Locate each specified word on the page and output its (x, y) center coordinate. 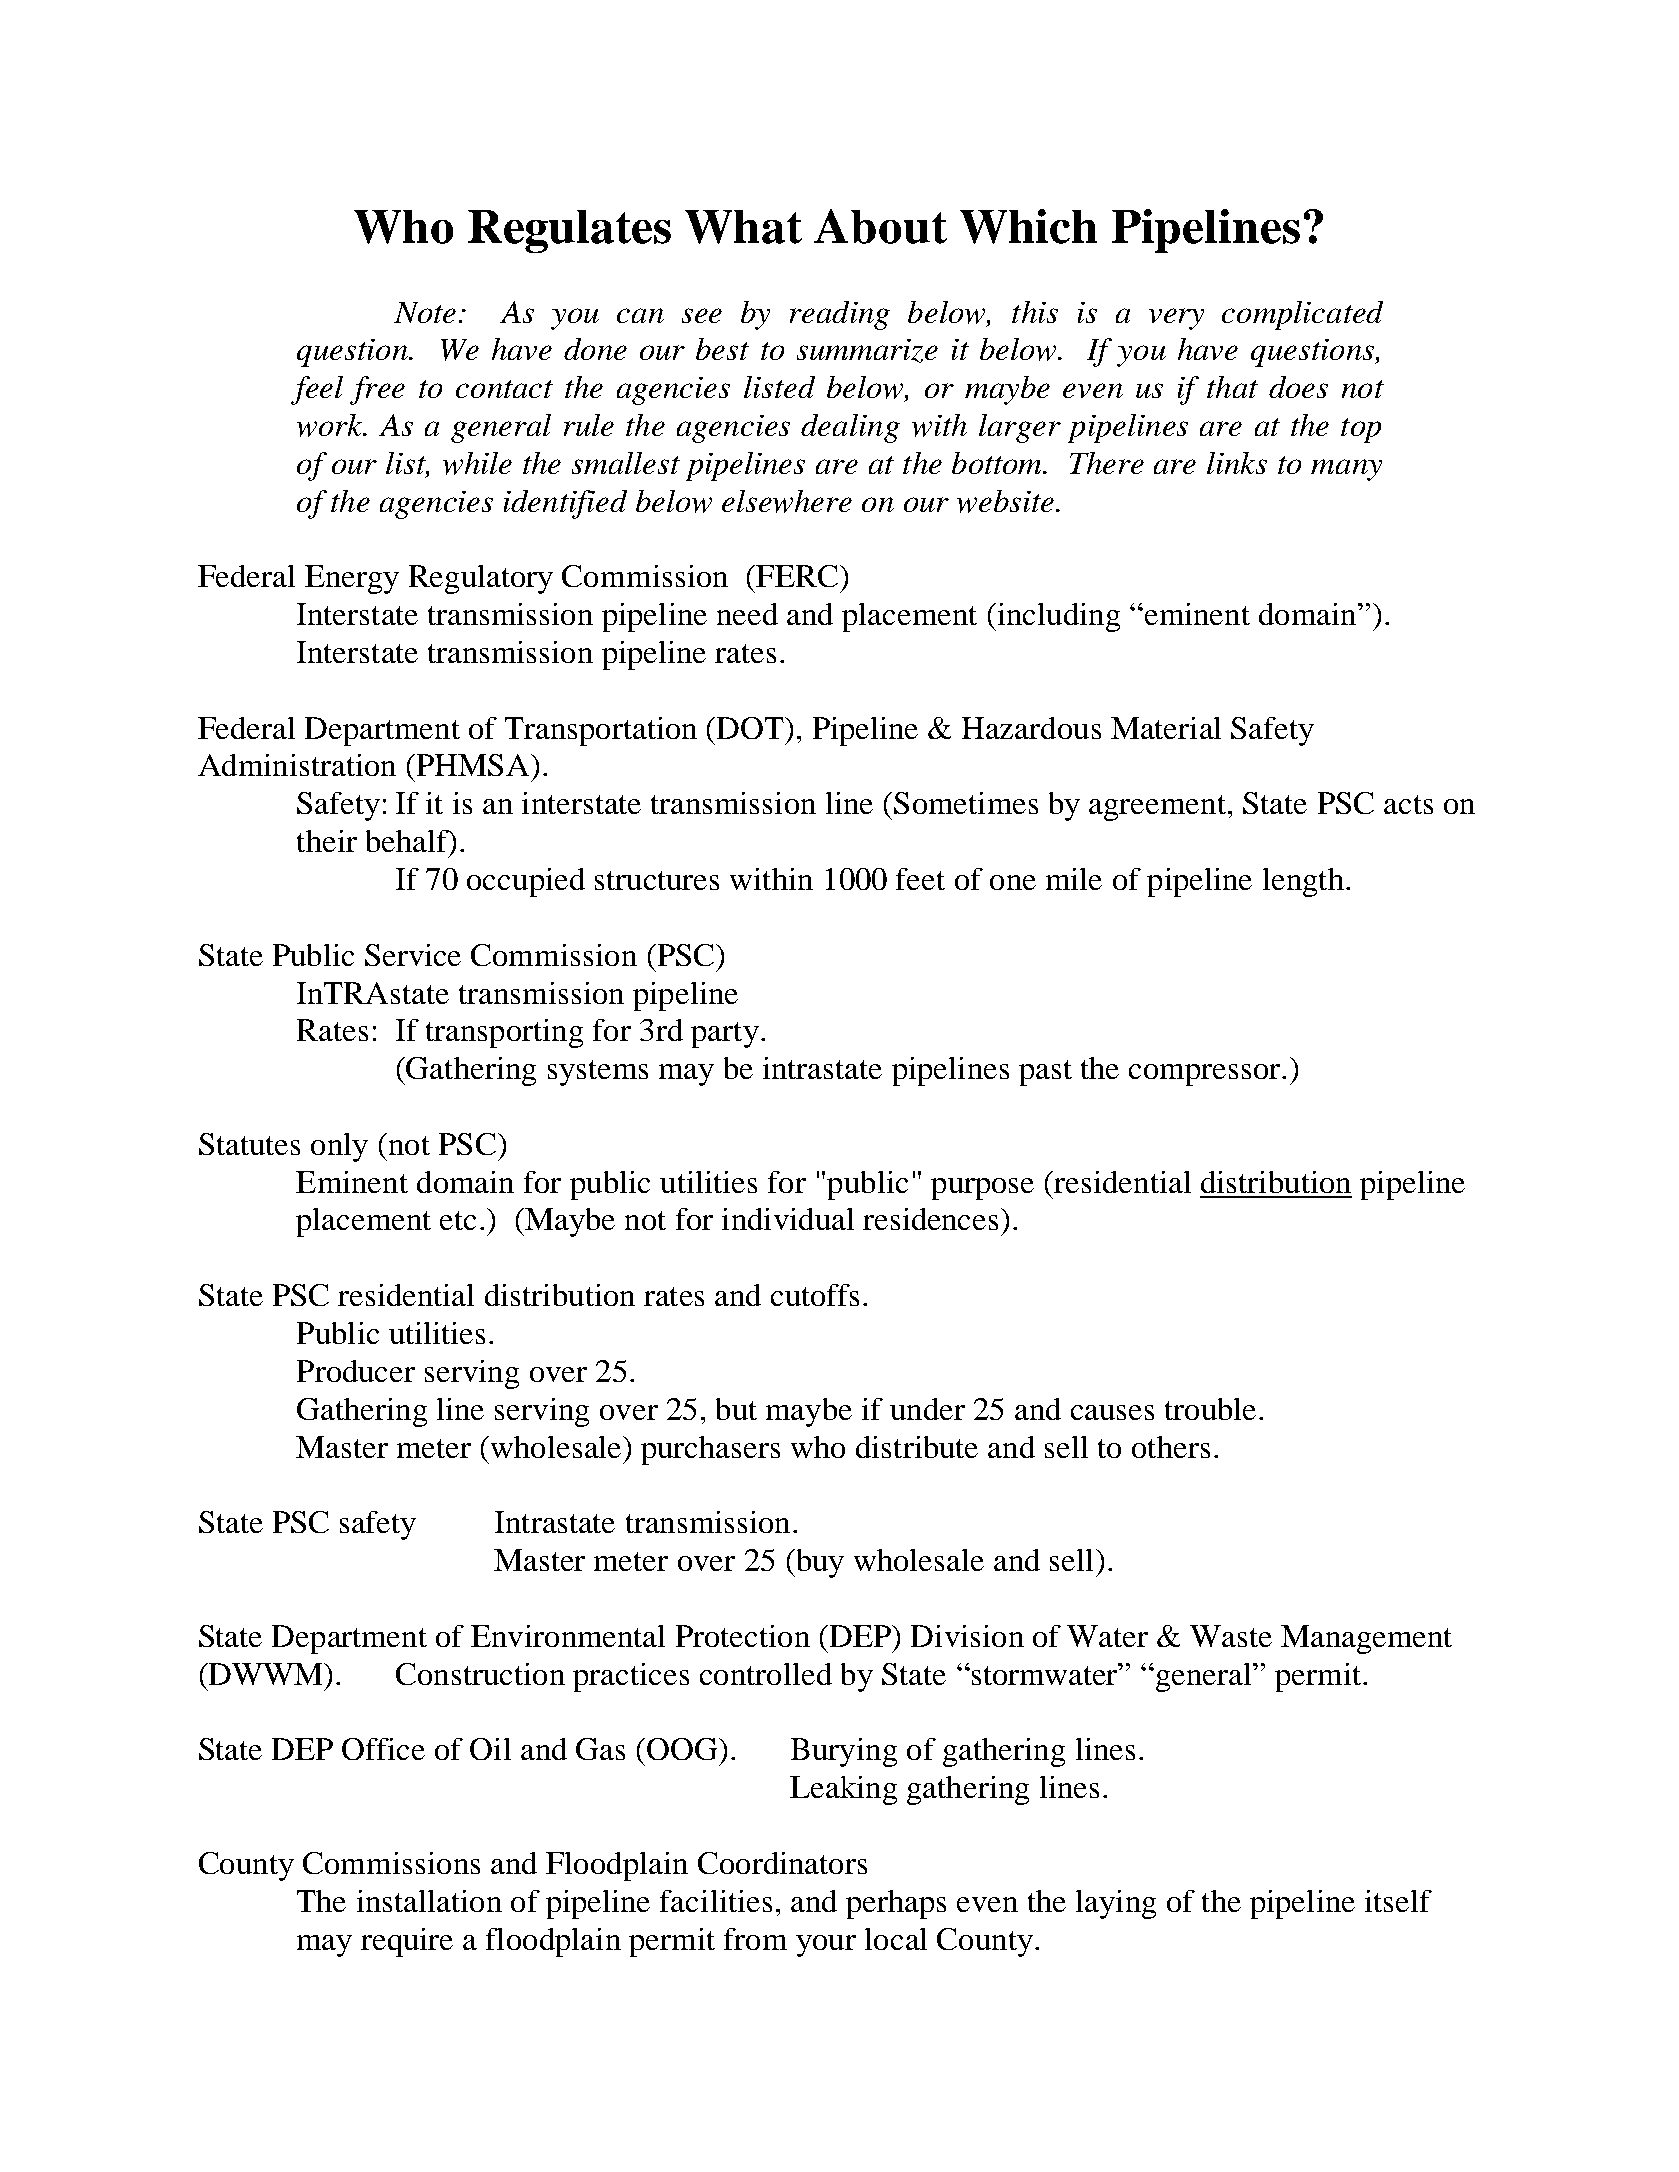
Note (425, 312)
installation (429, 1901)
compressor (1206, 1075)
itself (1398, 1901)
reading (840, 315)
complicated (1302, 315)
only (339, 1147)
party (725, 1035)
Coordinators (782, 1863)
